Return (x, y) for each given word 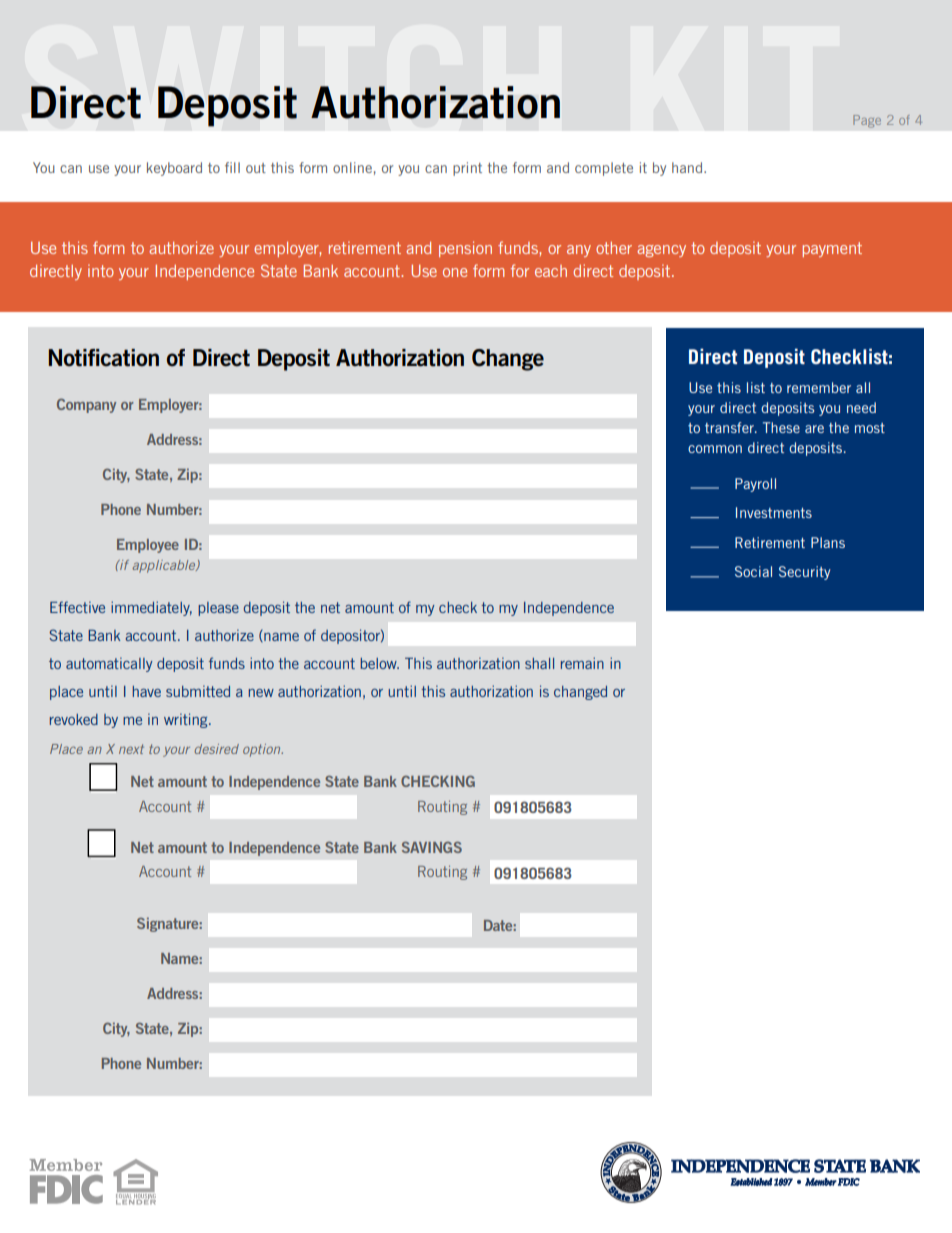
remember (819, 387)
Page (867, 121)
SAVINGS (432, 847)
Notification (104, 358)
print (467, 169)
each (551, 271)
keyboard (174, 169)
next (131, 749)
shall (539, 663)
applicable (165, 566)
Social (753, 571)
